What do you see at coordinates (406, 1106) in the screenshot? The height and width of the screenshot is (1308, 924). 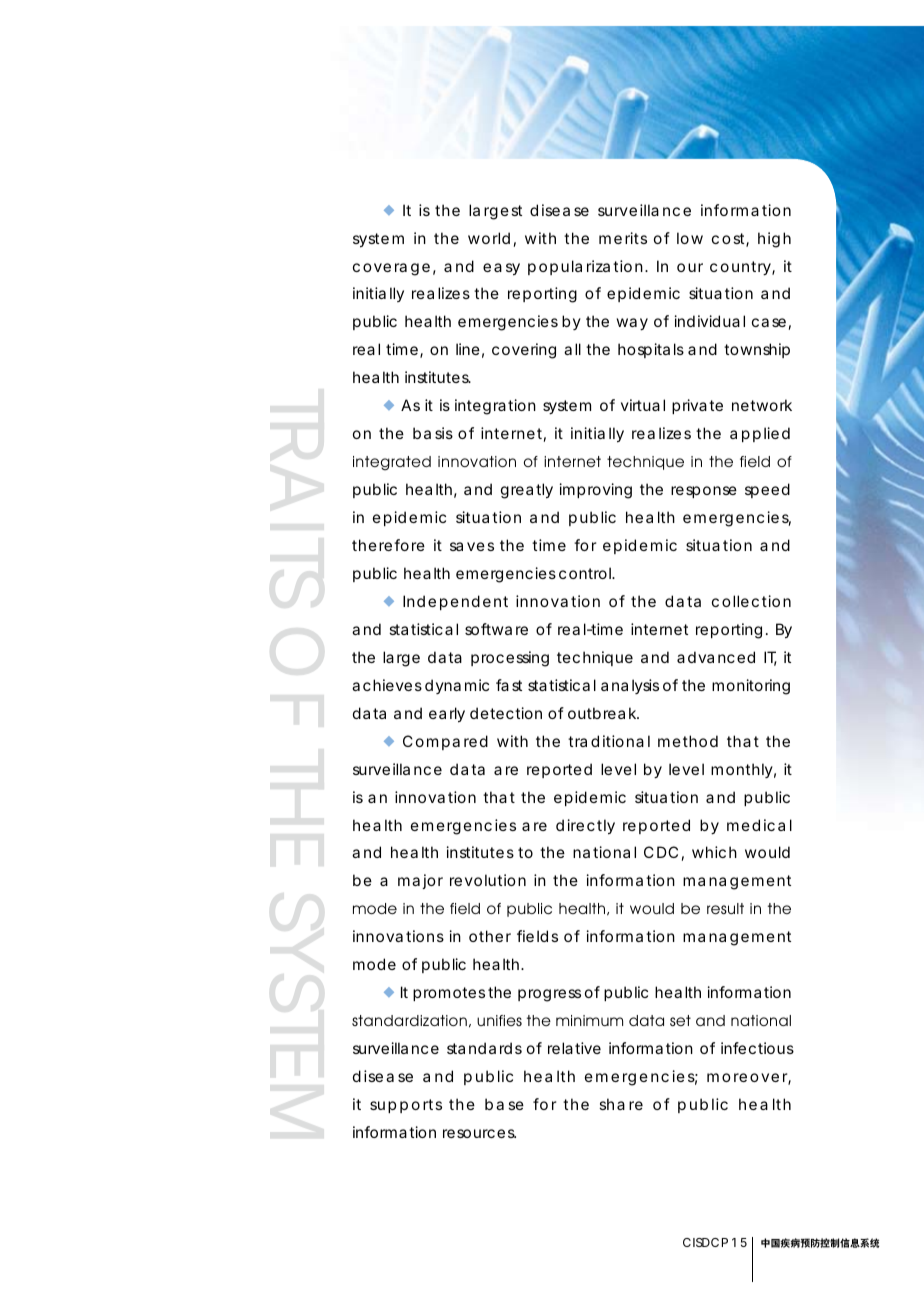 I see `supports` at bounding box center [406, 1106].
